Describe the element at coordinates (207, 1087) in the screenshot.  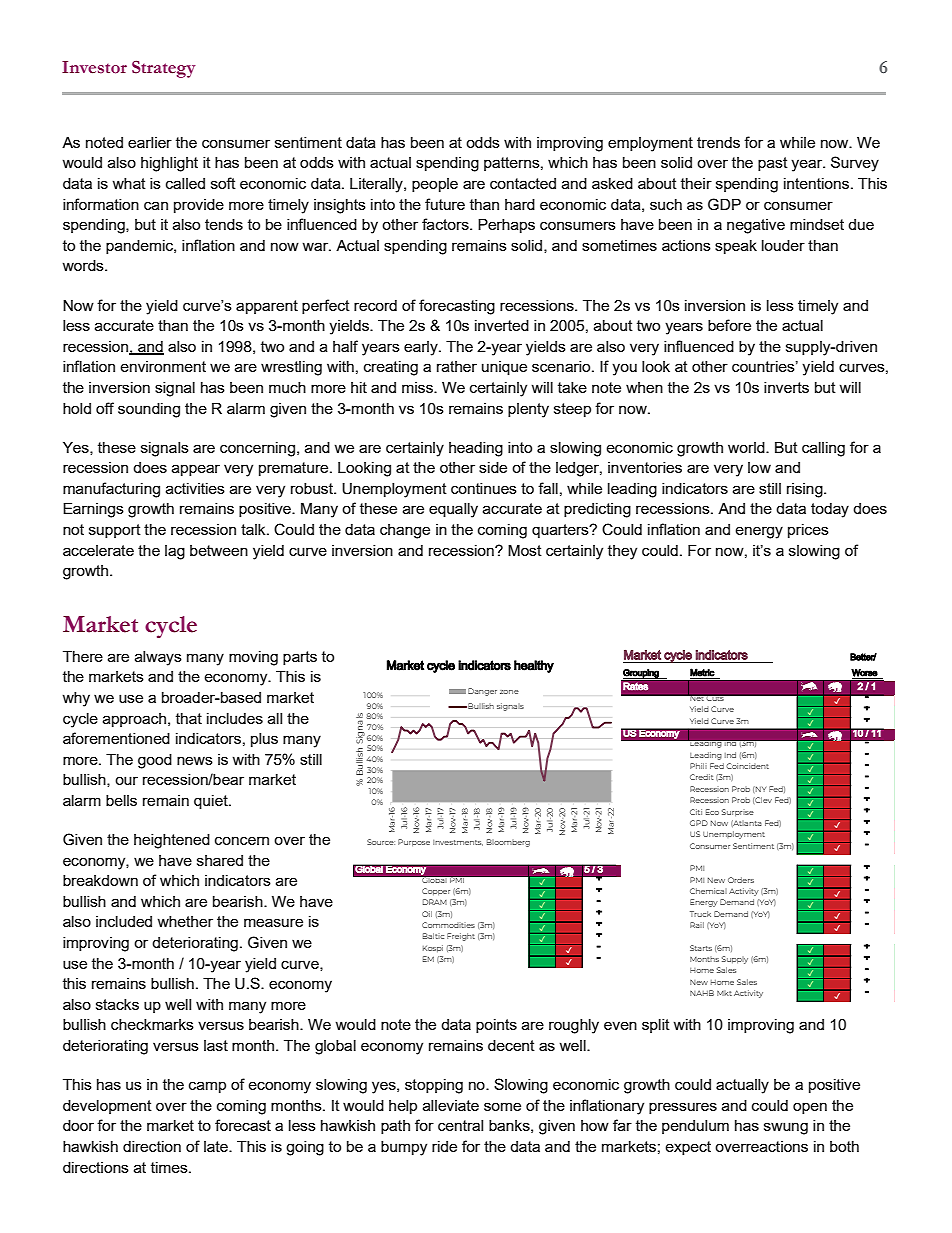
I see `camp` at that location.
